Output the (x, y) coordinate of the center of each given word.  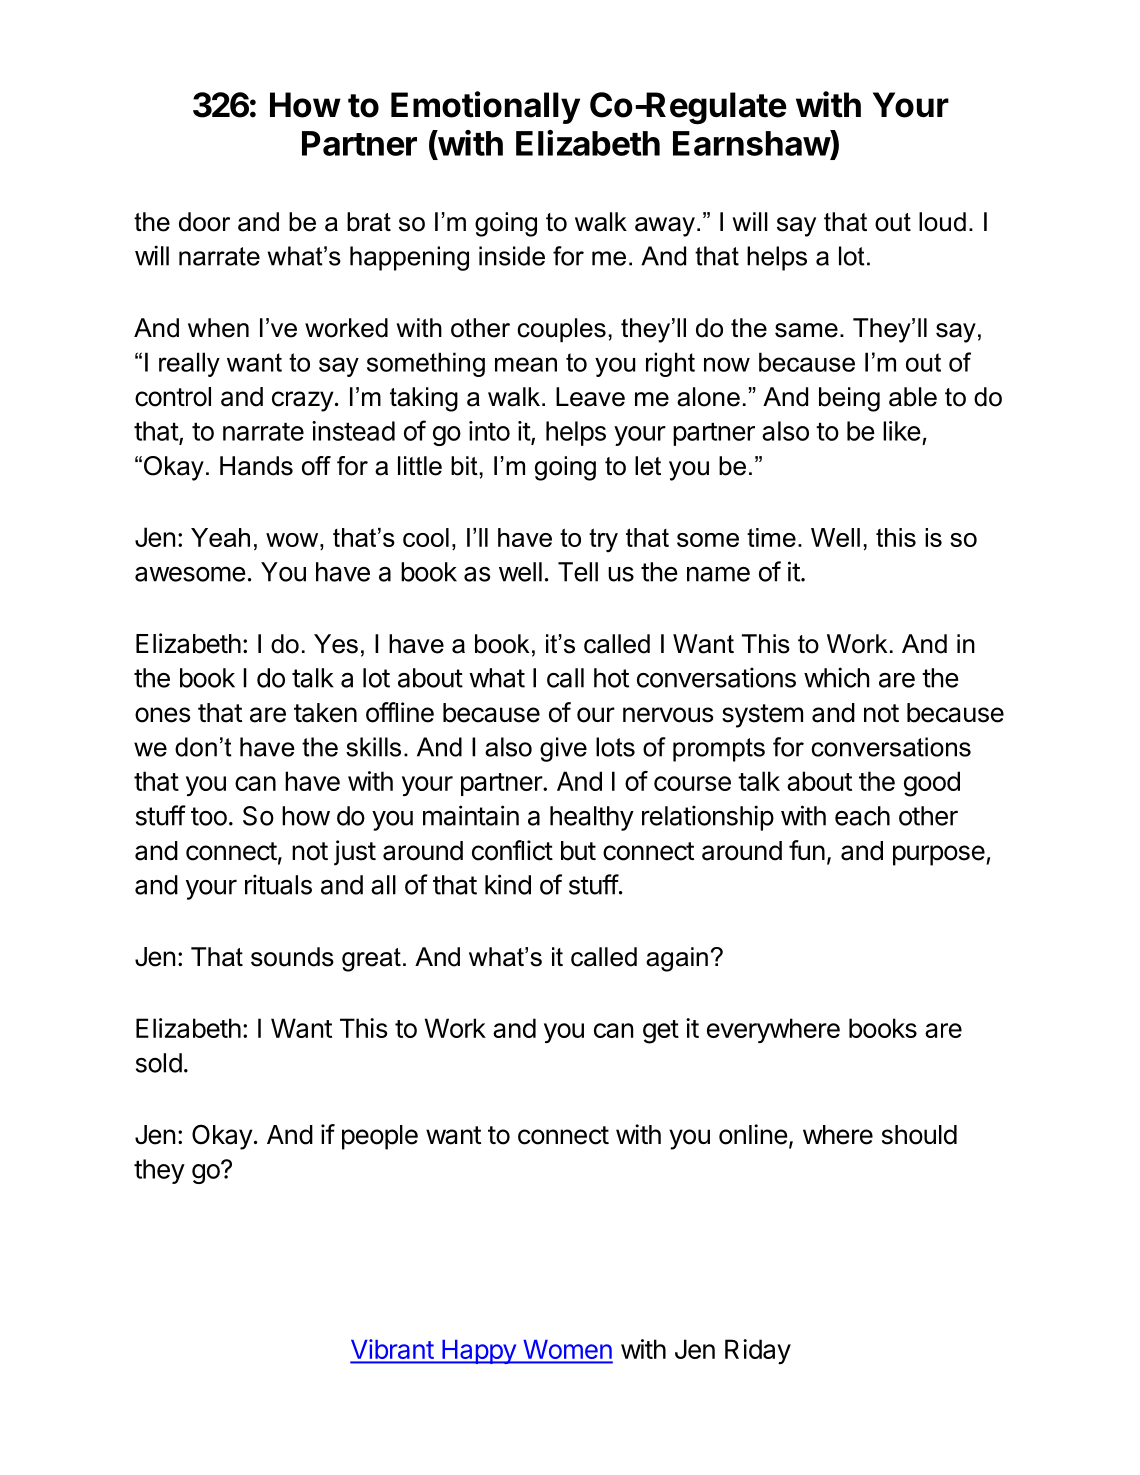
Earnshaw (752, 143)
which (837, 677)
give (563, 749)
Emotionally (485, 107)
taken (325, 713)
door (204, 222)
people (380, 1137)
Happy (479, 1352)
